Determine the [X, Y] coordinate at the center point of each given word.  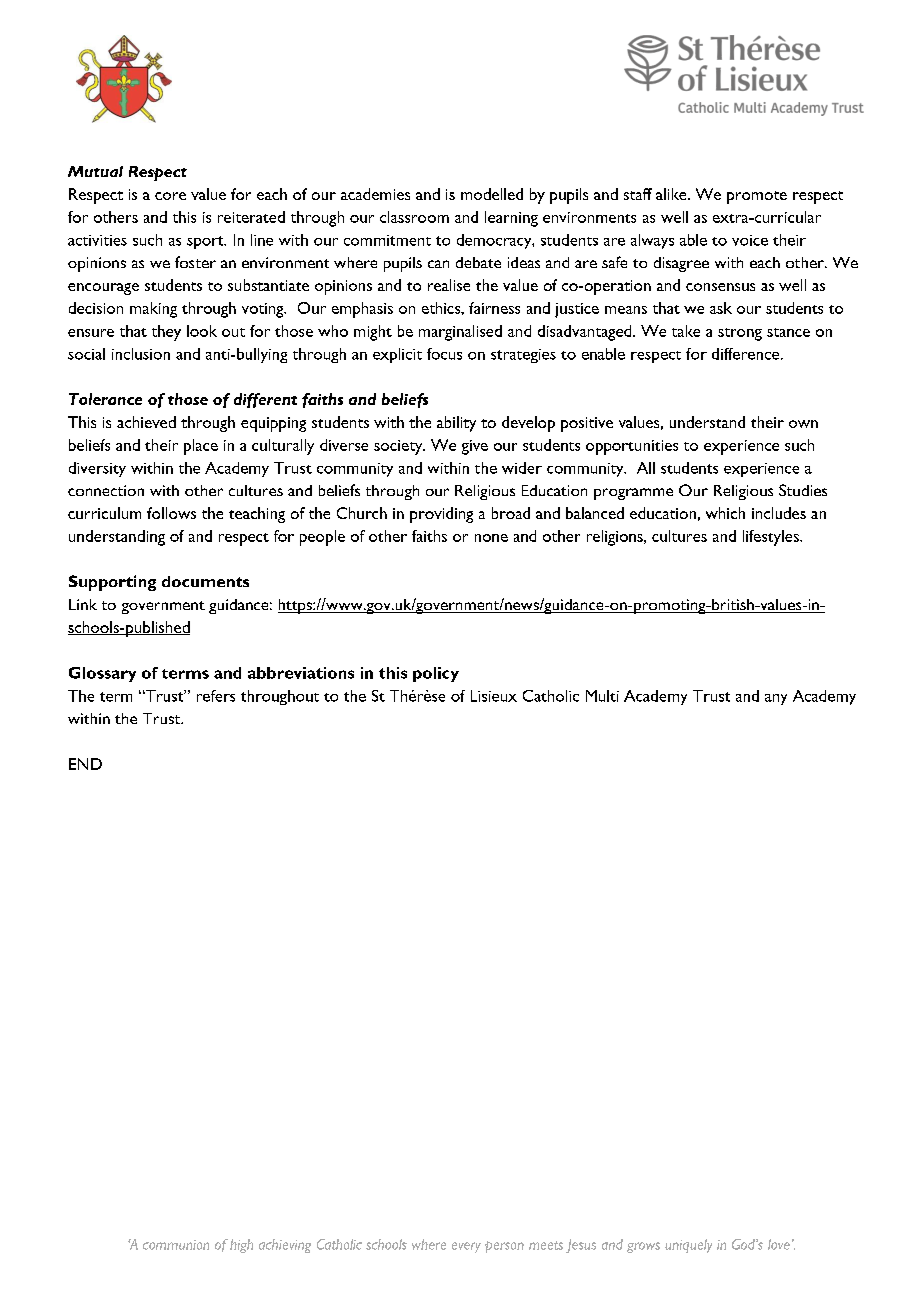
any [776, 699]
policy [436, 674]
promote [757, 197]
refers [216, 696]
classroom [414, 217]
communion [176, 1245]
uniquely [688, 1246]
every [466, 1247]
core [170, 196]
